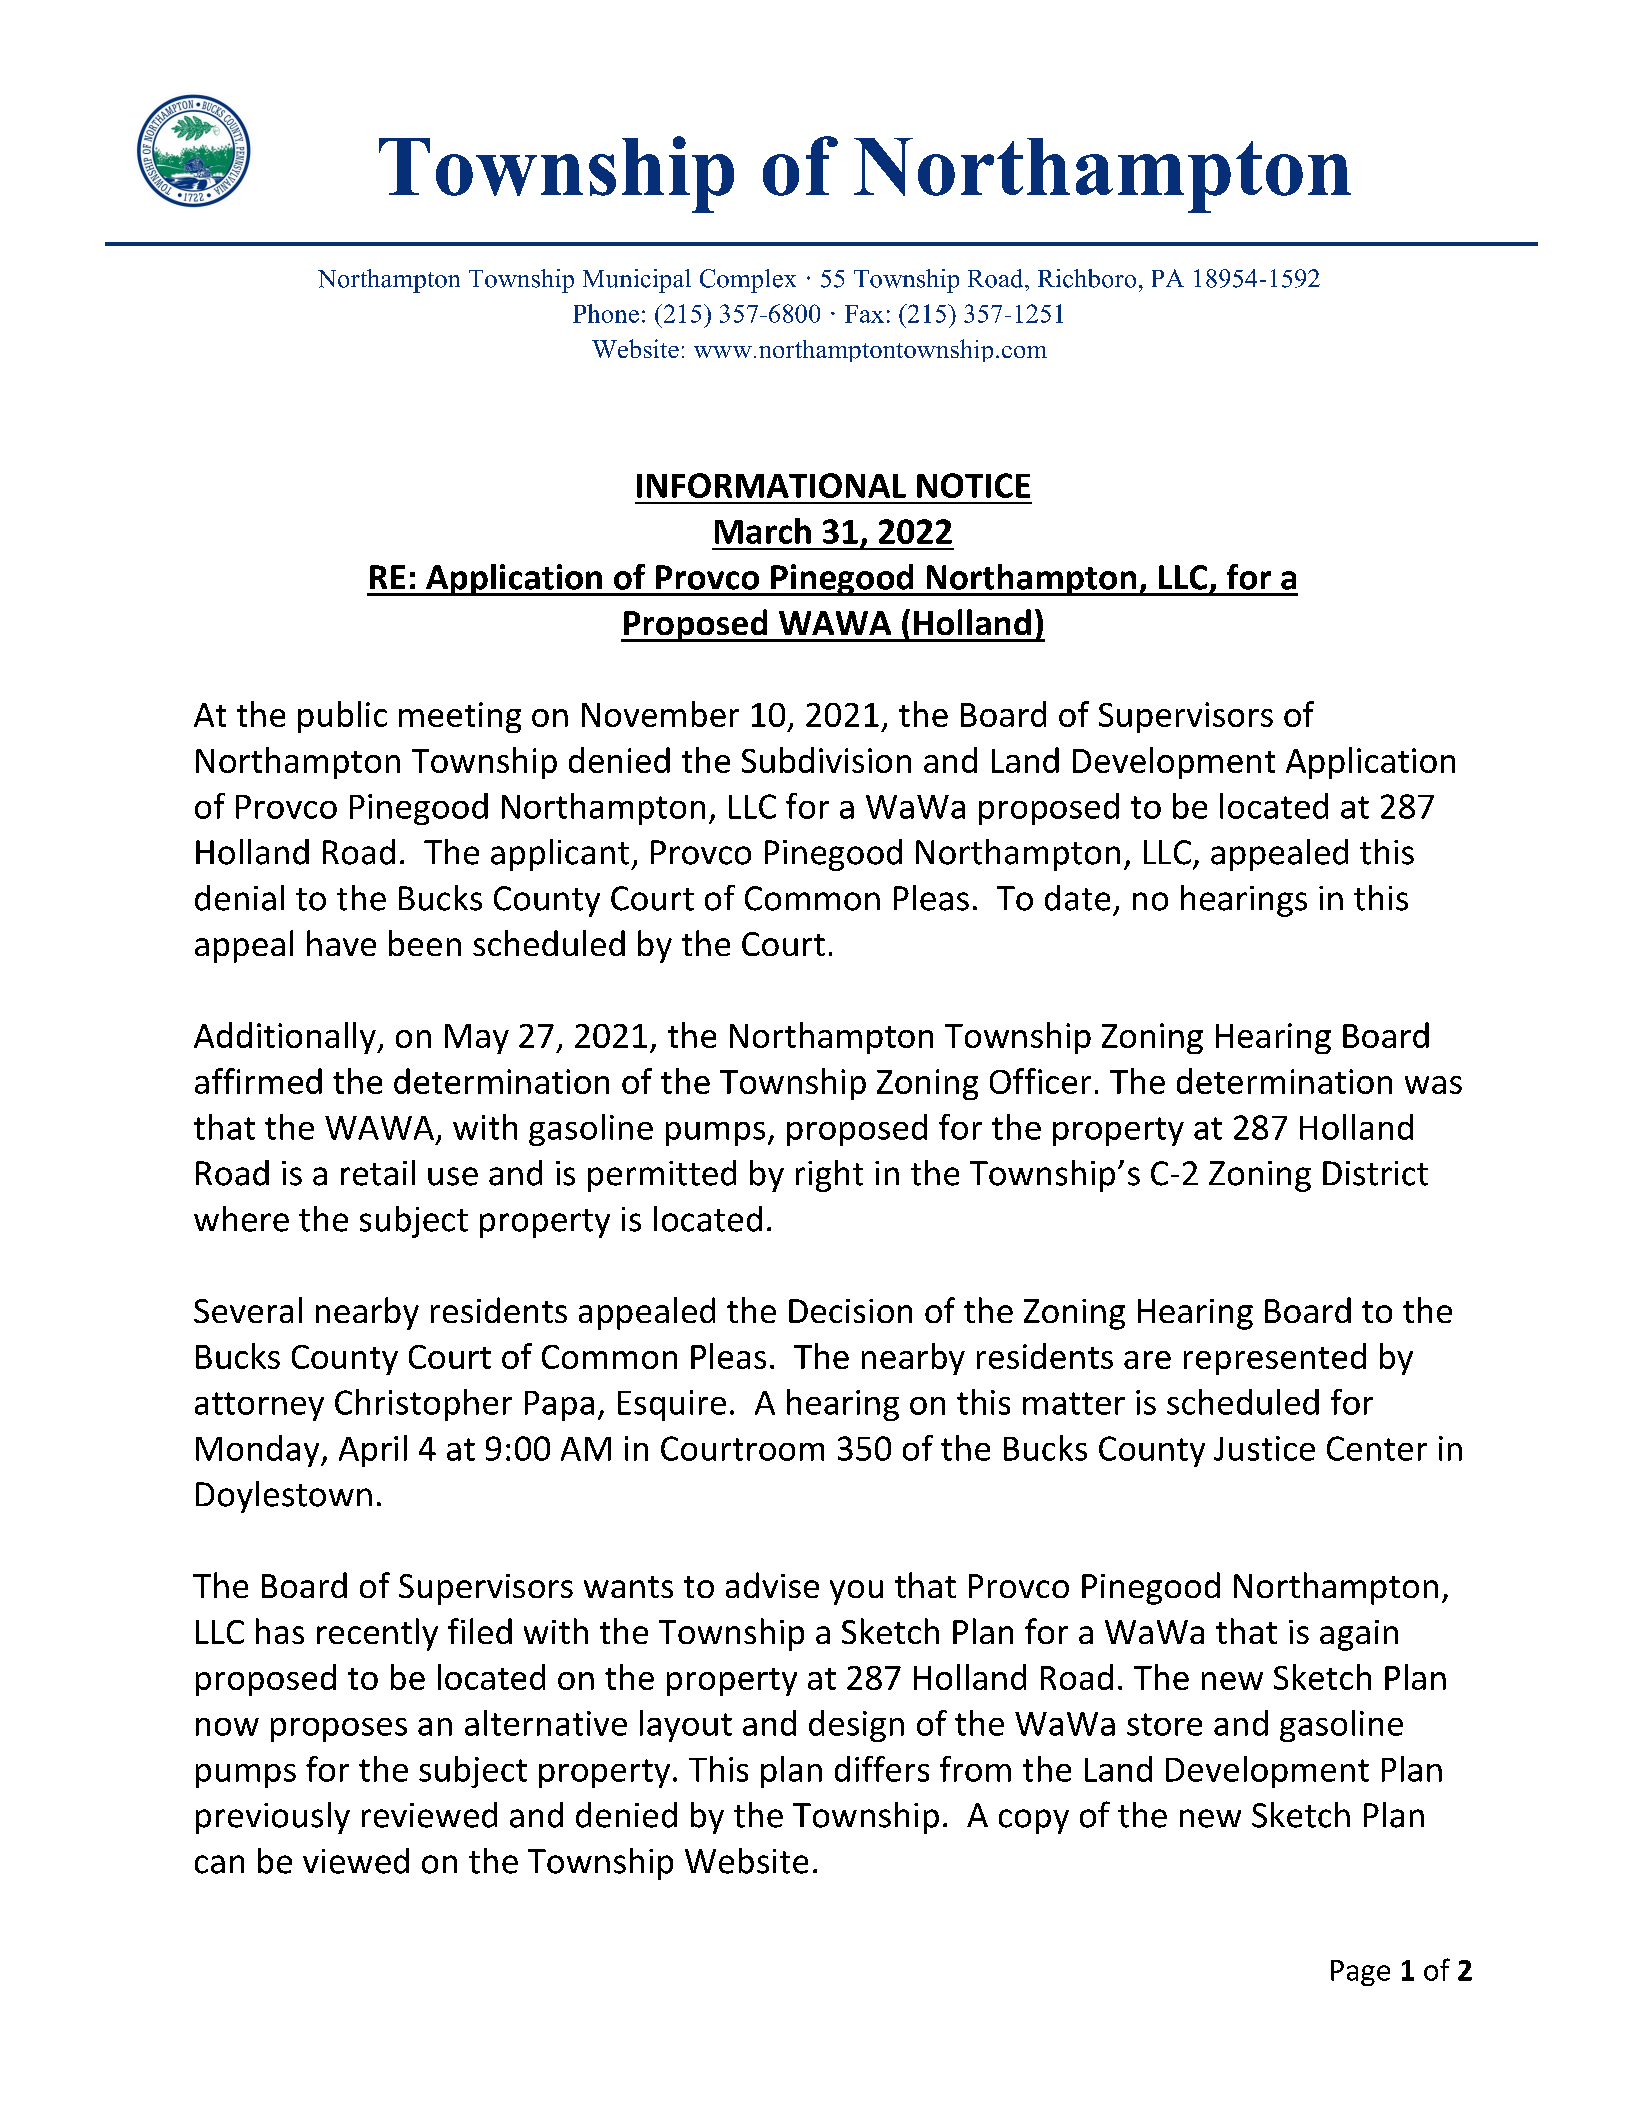 This page has width=1642, height=2125. What do you see at coordinates (1077, 898) in the page?
I see `date` at bounding box center [1077, 898].
